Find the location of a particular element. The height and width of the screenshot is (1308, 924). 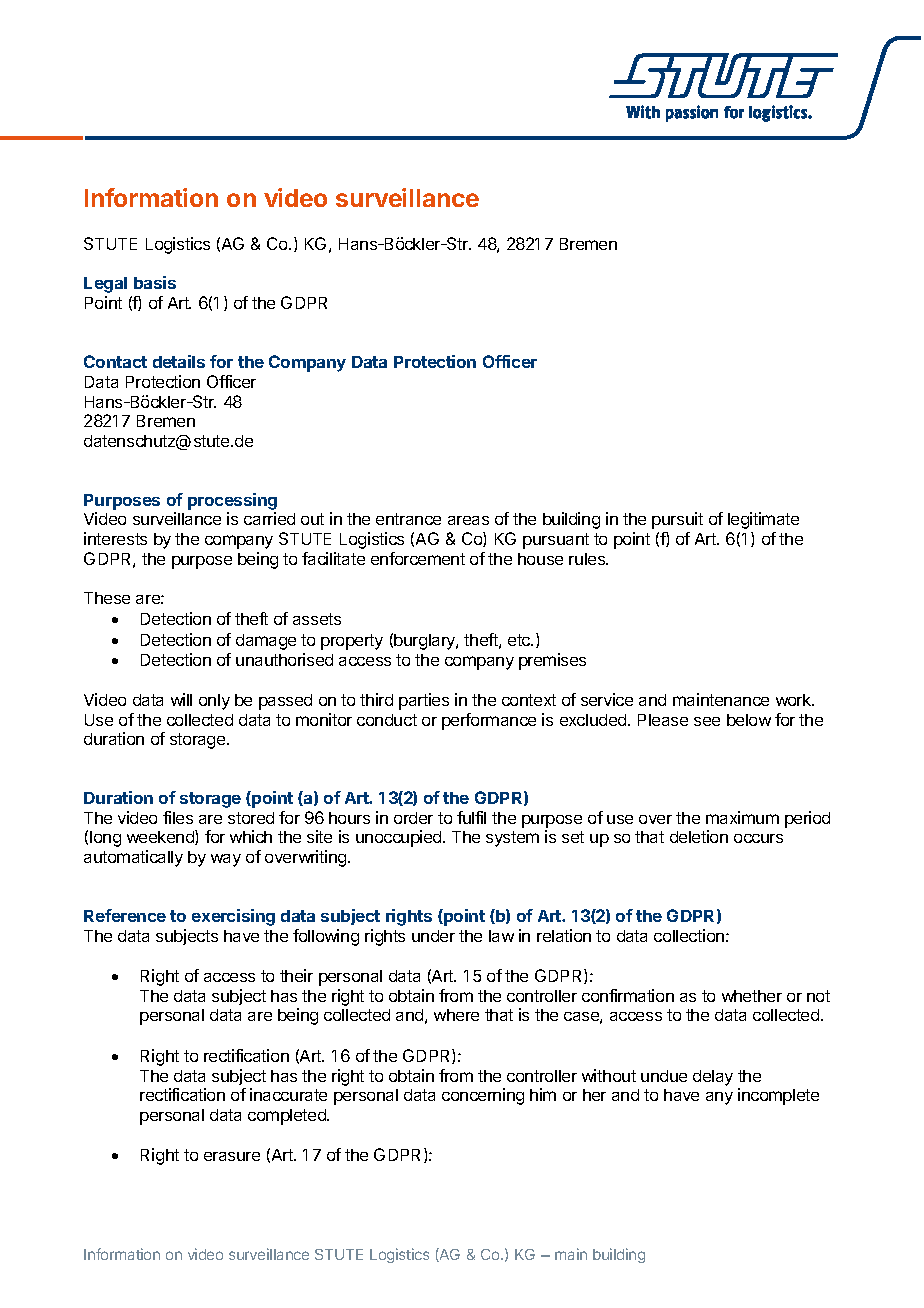

performance is located at coordinates (489, 721).
